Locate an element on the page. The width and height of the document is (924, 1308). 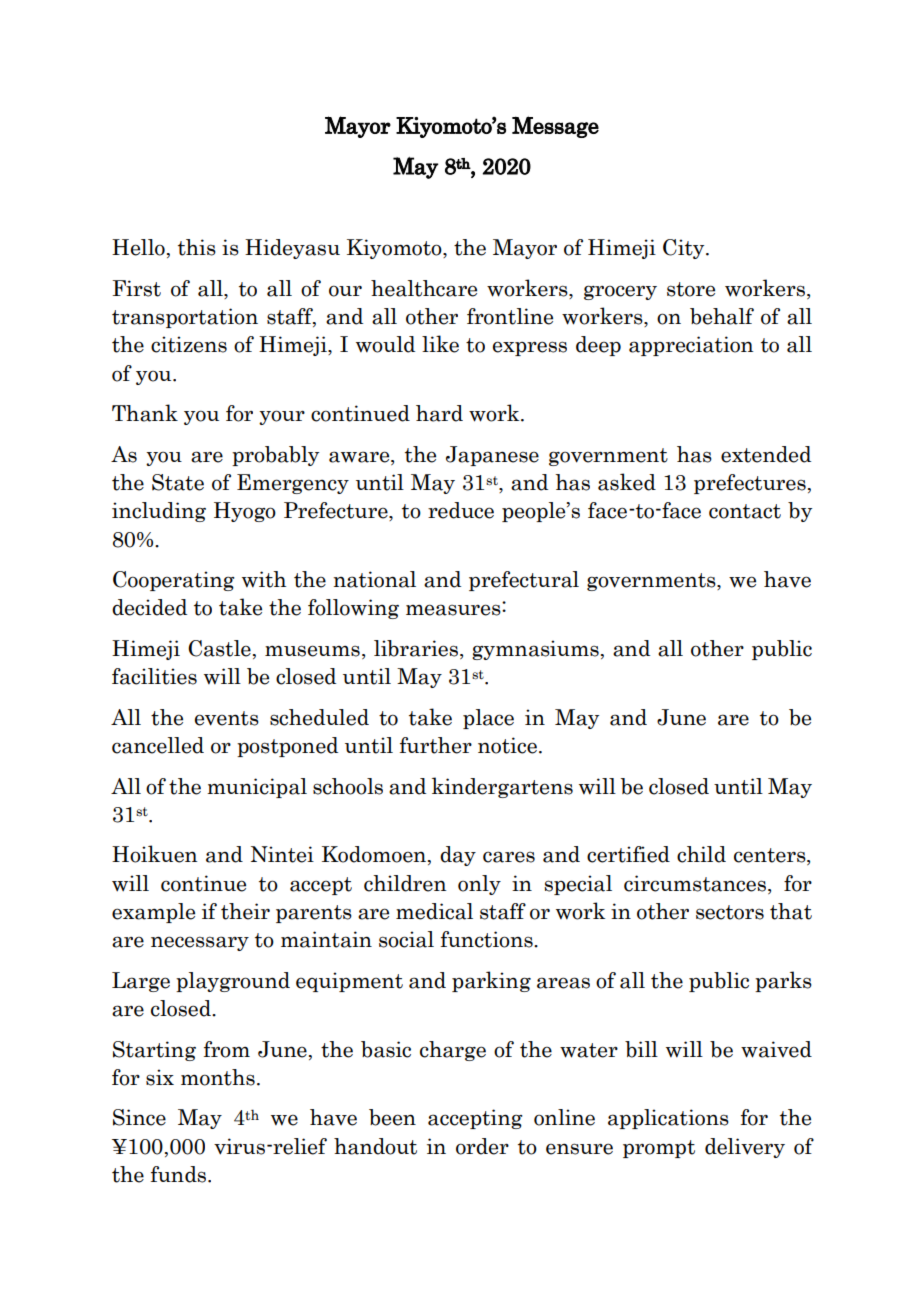
municipal is located at coordinates (257, 788).
